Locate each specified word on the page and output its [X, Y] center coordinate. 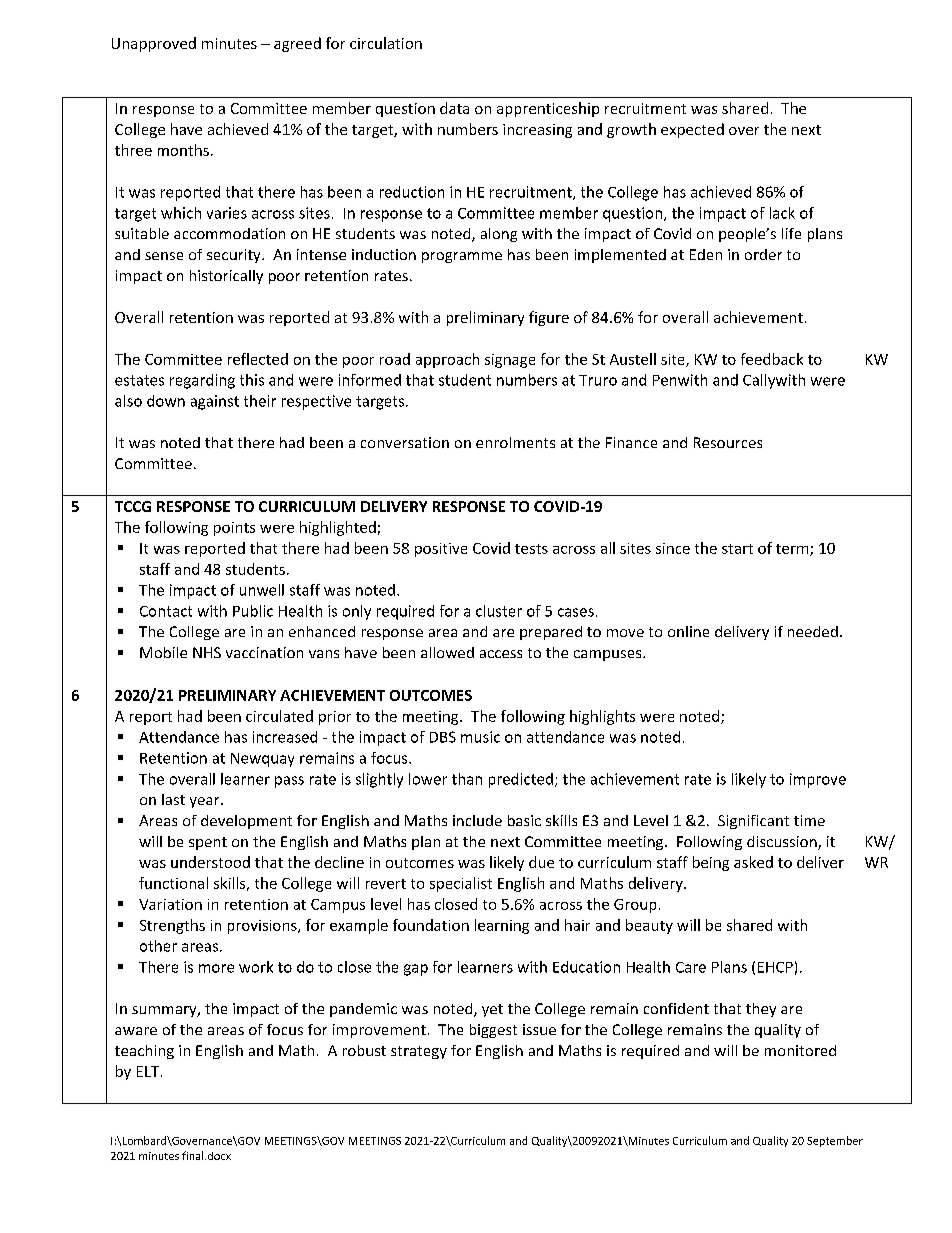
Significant [753, 822]
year [206, 802]
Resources [728, 442]
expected [692, 130]
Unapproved [154, 44]
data [454, 108]
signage [510, 361]
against [215, 402]
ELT [149, 1071]
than [467, 779]
